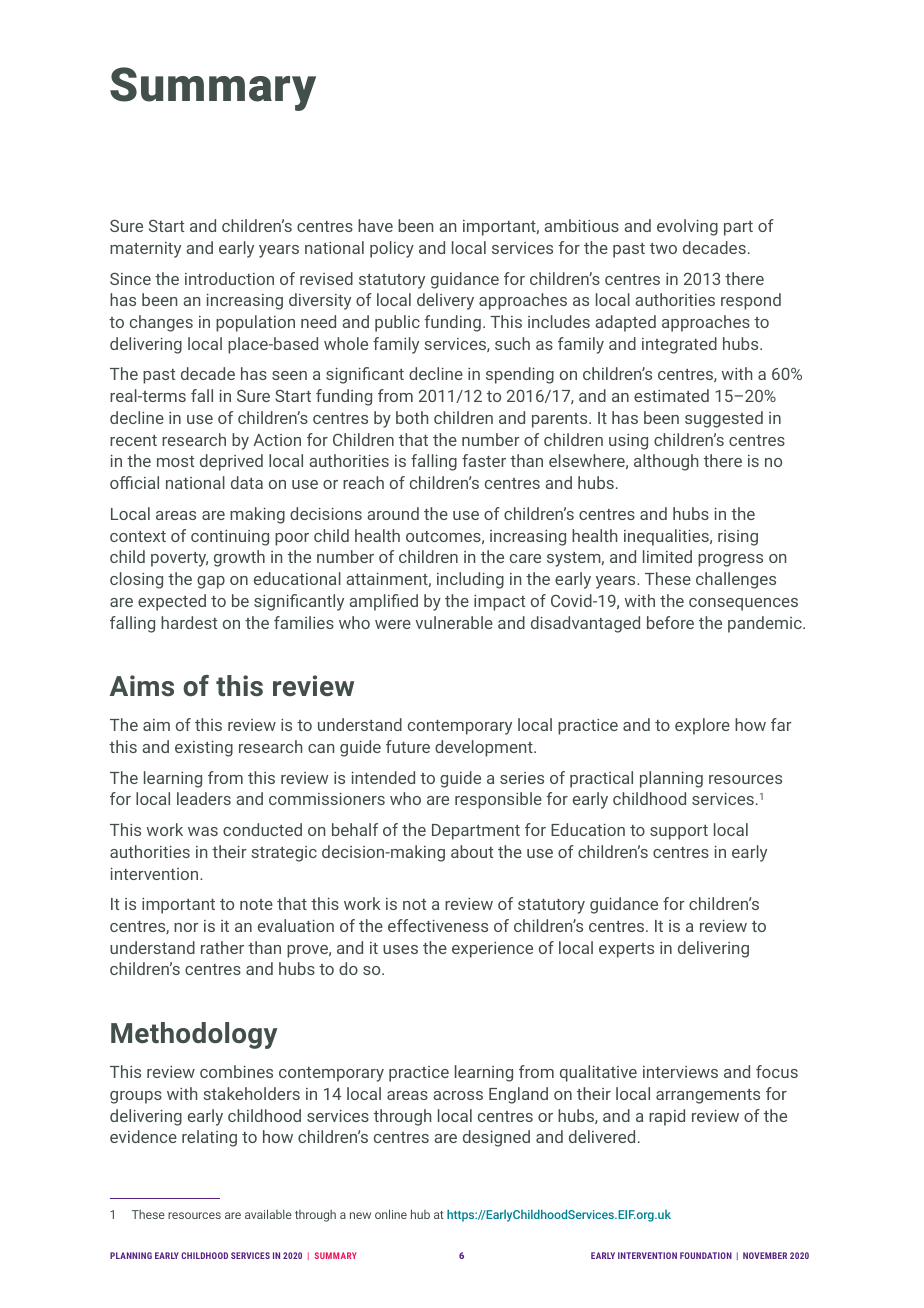  I want to click on evolving, so click(687, 227).
